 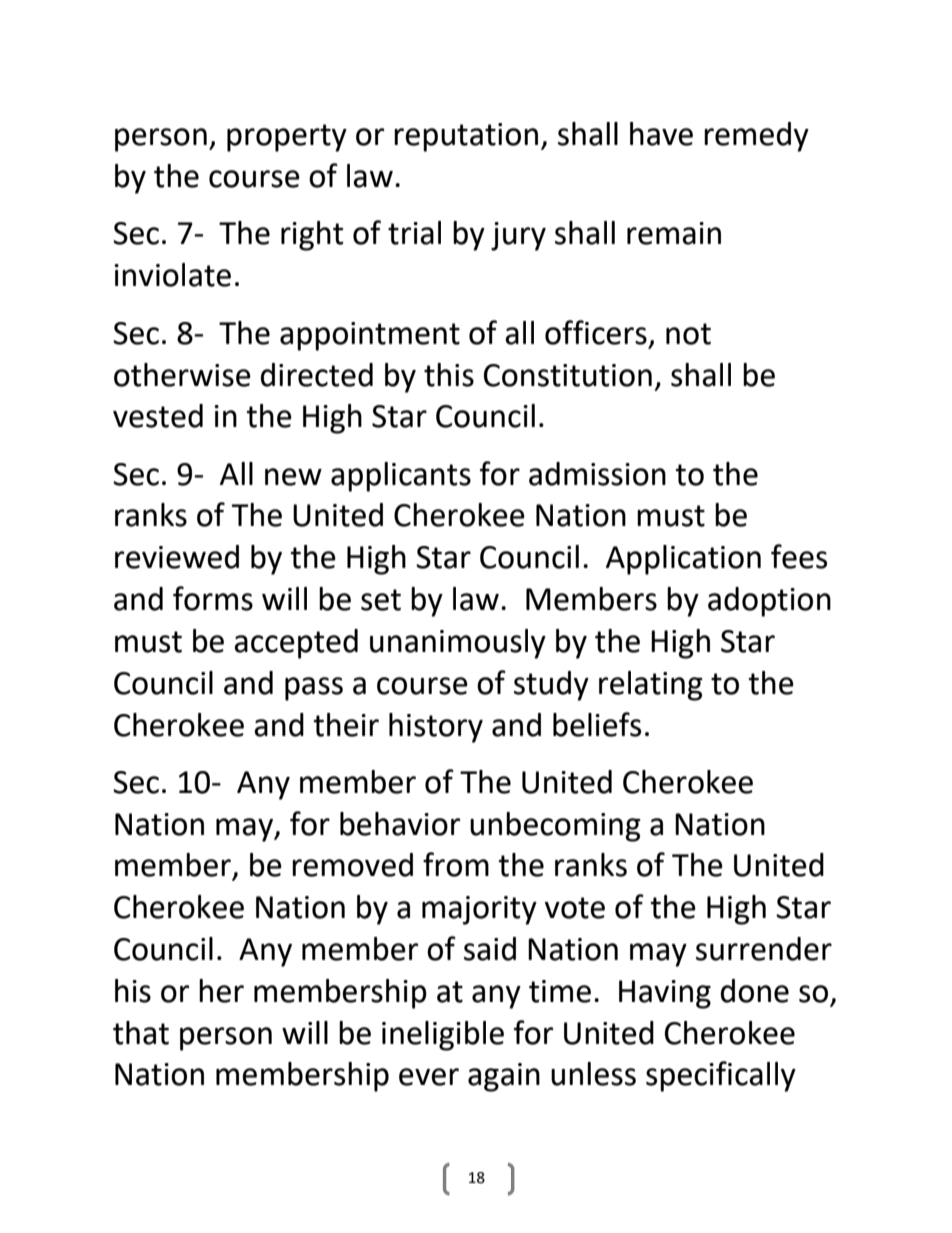 I want to click on property, so click(x=287, y=138).
